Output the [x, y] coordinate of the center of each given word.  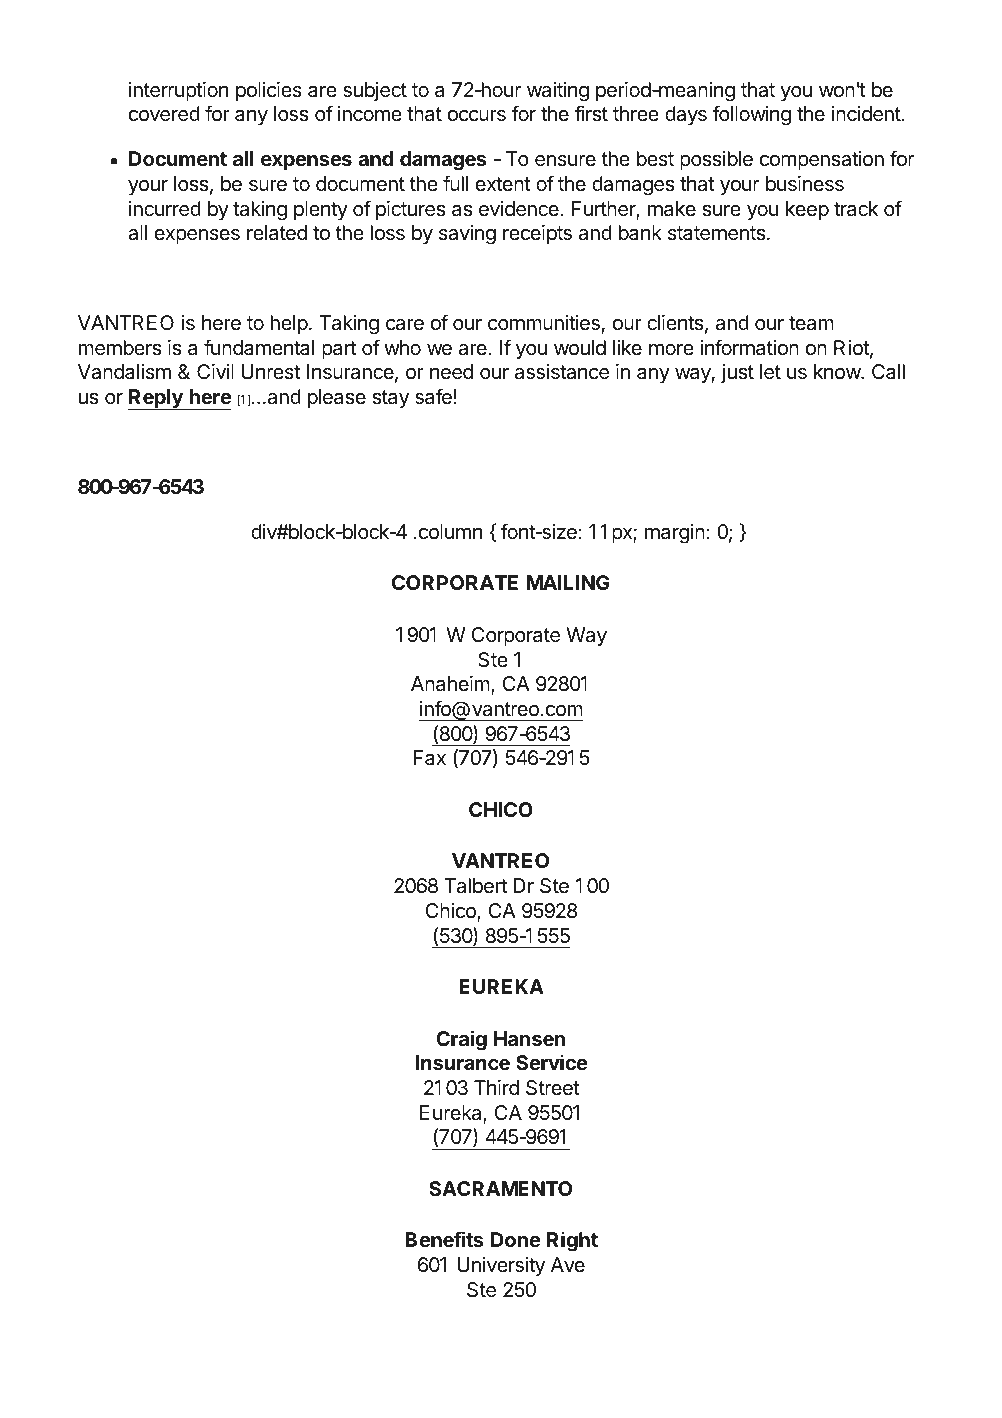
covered [164, 114]
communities [544, 323]
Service [552, 1062]
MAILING [568, 582]
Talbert [475, 886]
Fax [430, 758]
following [752, 115]
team [811, 323]
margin [675, 534]
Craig [461, 1040]
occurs [477, 116]
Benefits [444, 1239]
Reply [156, 399]
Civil [215, 371]
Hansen [529, 1038]
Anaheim [451, 685]
